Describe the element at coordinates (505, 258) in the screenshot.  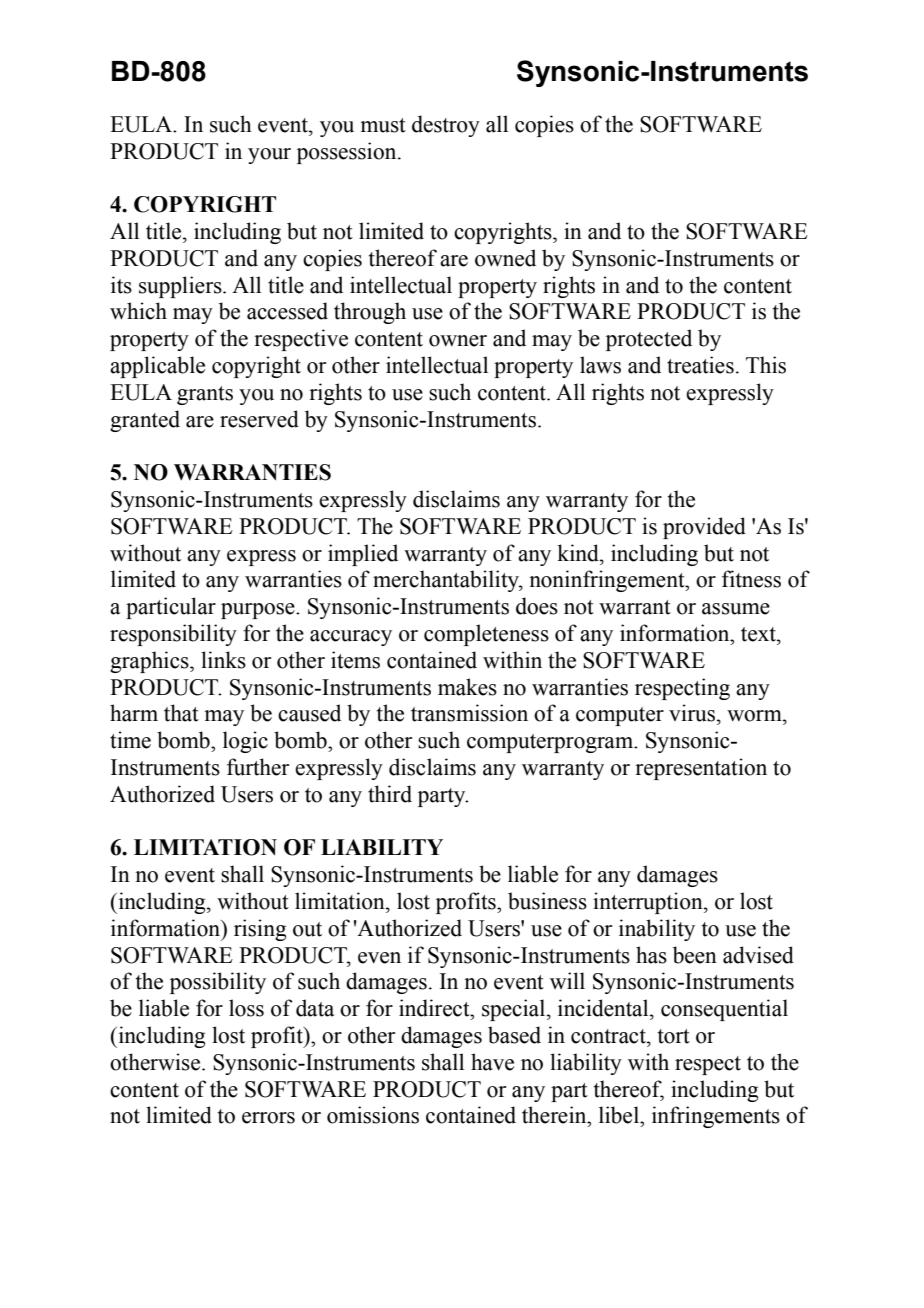
I see `owned` at that location.
